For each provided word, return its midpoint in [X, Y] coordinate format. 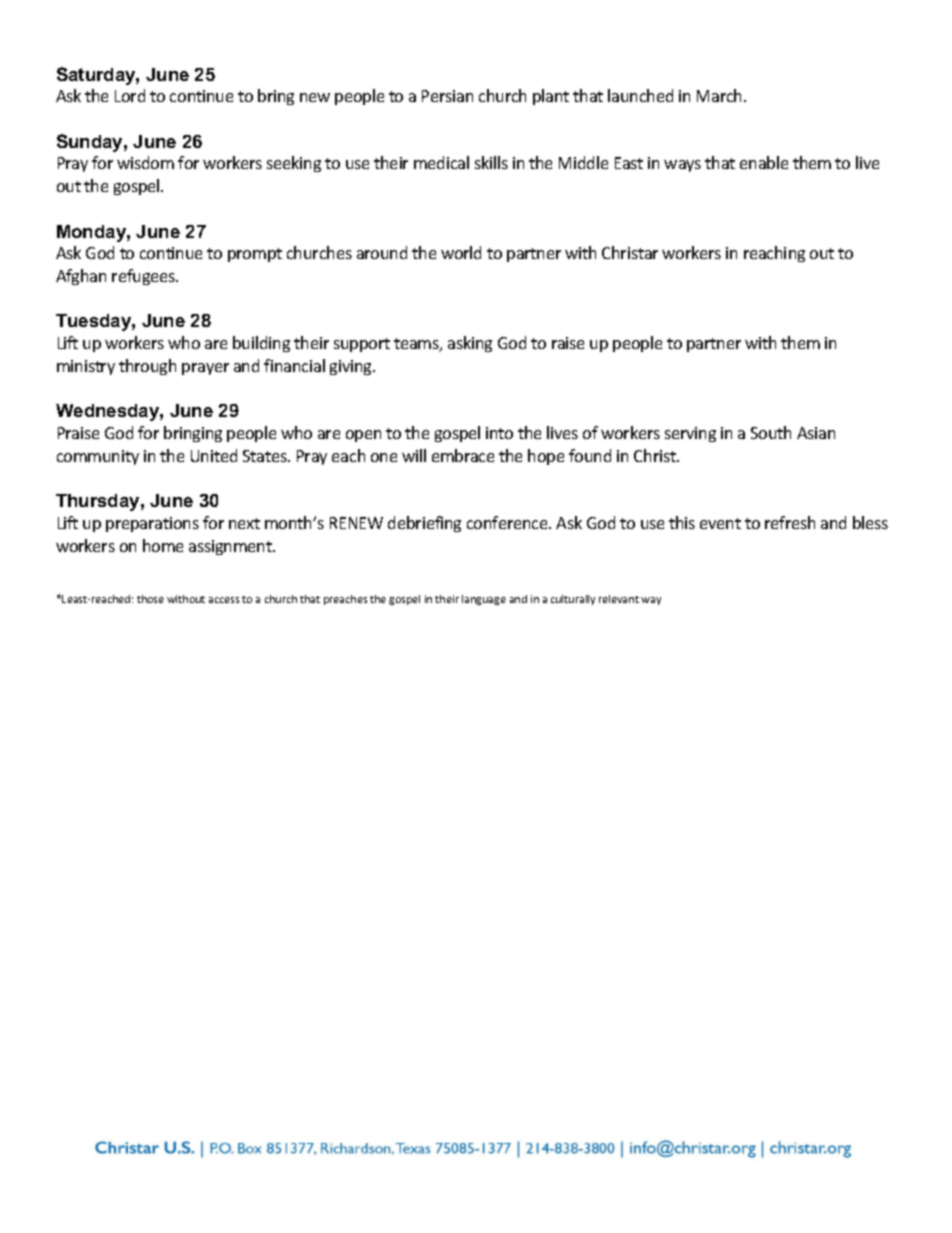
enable [764, 162]
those [150, 599]
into [499, 433]
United [214, 455]
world [461, 252]
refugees [144, 277]
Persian [447, 96]
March [721, 95]
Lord [130, 95]
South [771, 432]
